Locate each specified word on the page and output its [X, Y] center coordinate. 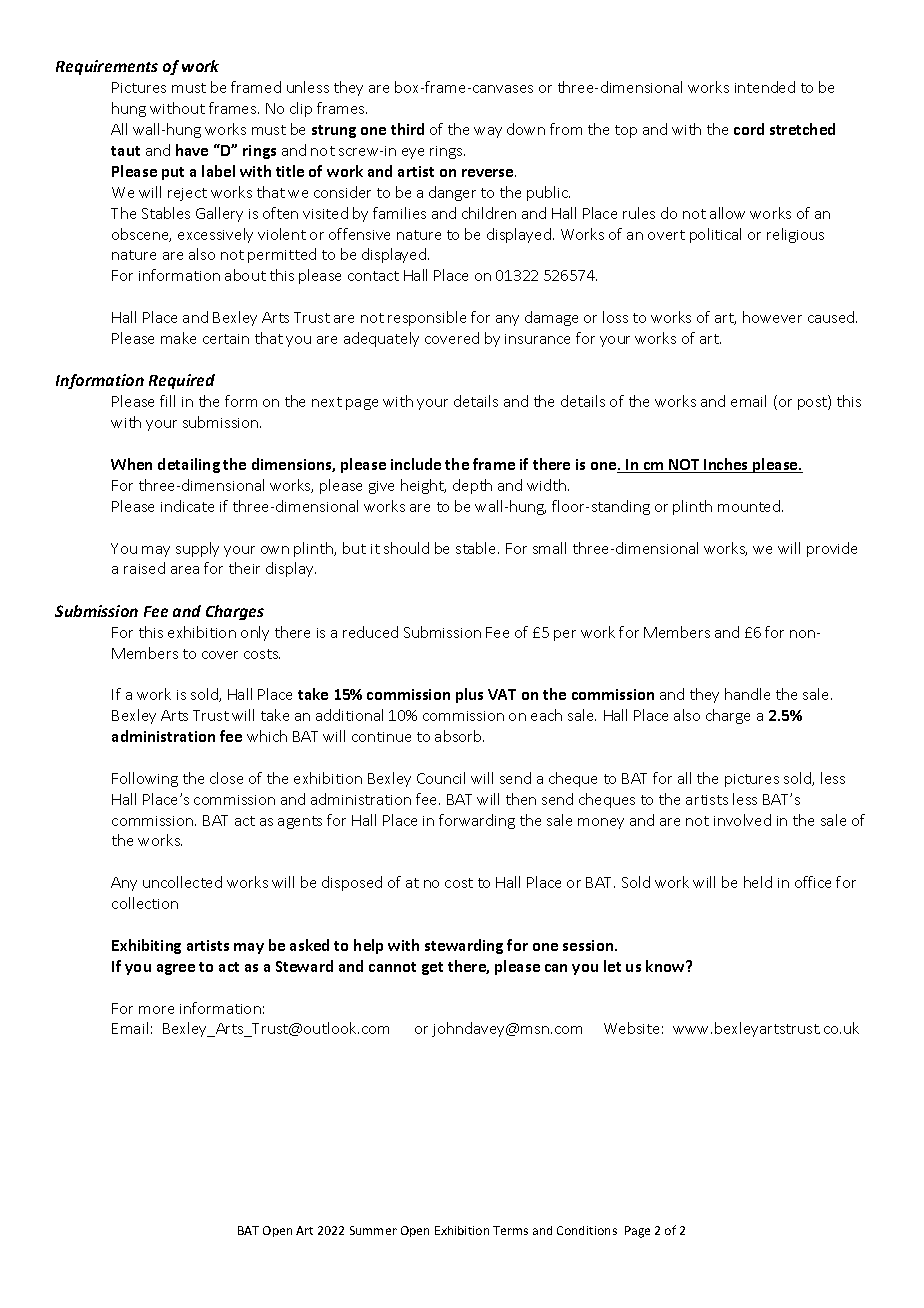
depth [472, 486]
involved [742, 820]
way [488, 132]
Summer [373, 1230]
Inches [726, 465]
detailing [189, 465]
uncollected [182, 882]
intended [765, 87]
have [192, 150]
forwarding [477, 821]
